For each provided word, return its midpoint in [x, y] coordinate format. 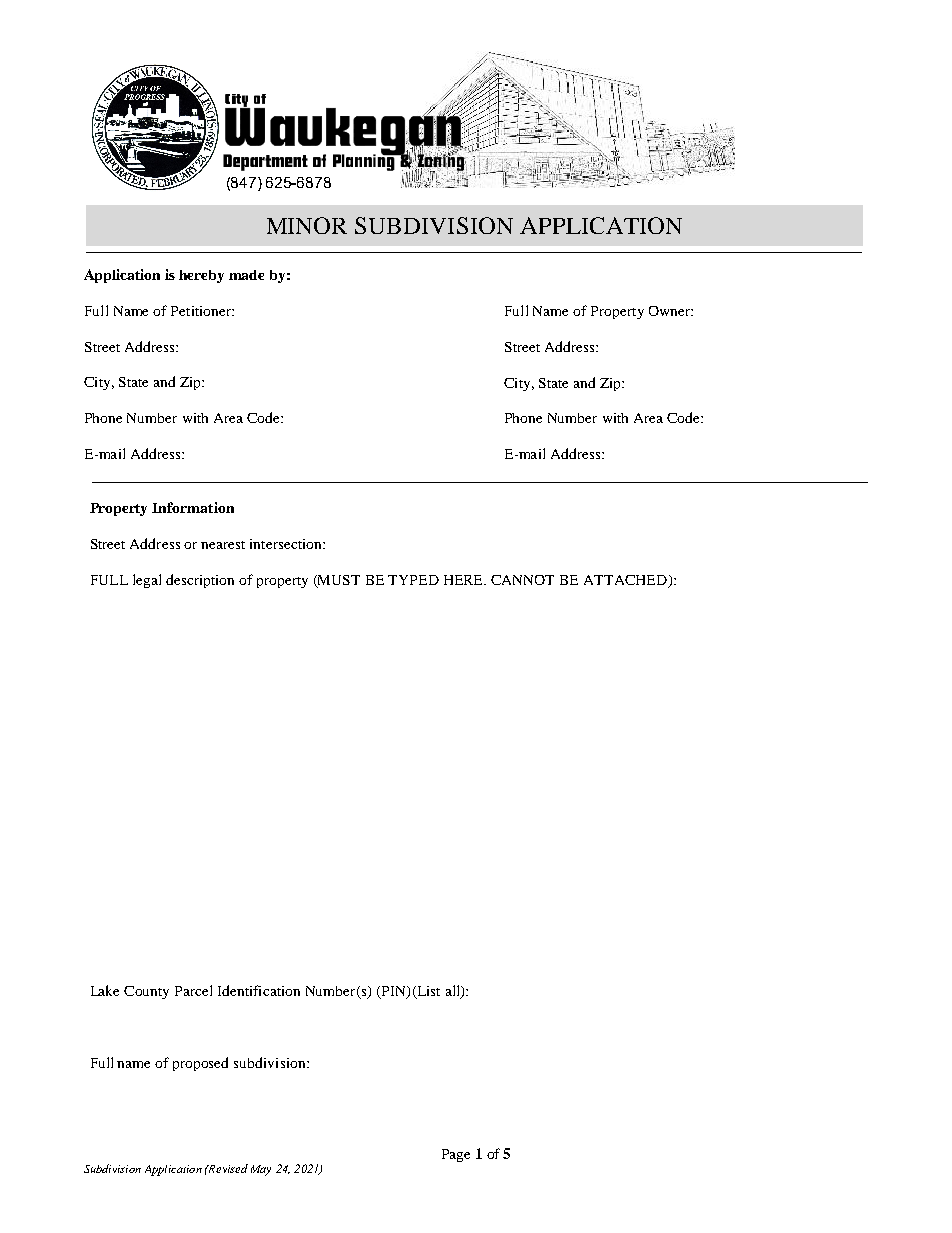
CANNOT [522, 580]
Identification [259, 990]
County [146, 992]
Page [456, 1155]
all [454, 992]
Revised [227, 1168]
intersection [287, 544]
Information [193, 507]
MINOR [307, 225]
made [246, 275]
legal [147, 581]
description [200, 581]
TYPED [413, 580]
